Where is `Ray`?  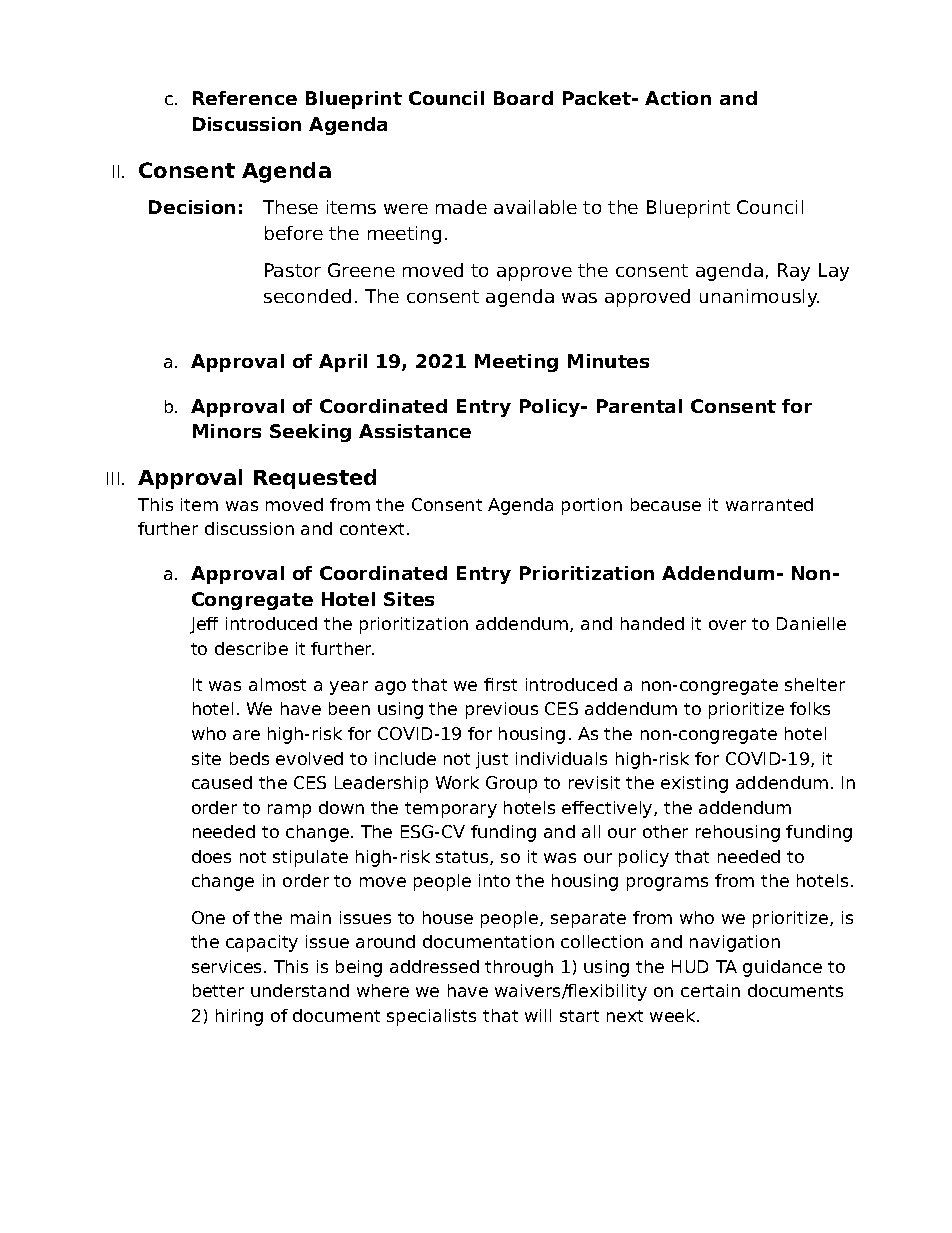 Ray is located at coordinates (794, 272).
